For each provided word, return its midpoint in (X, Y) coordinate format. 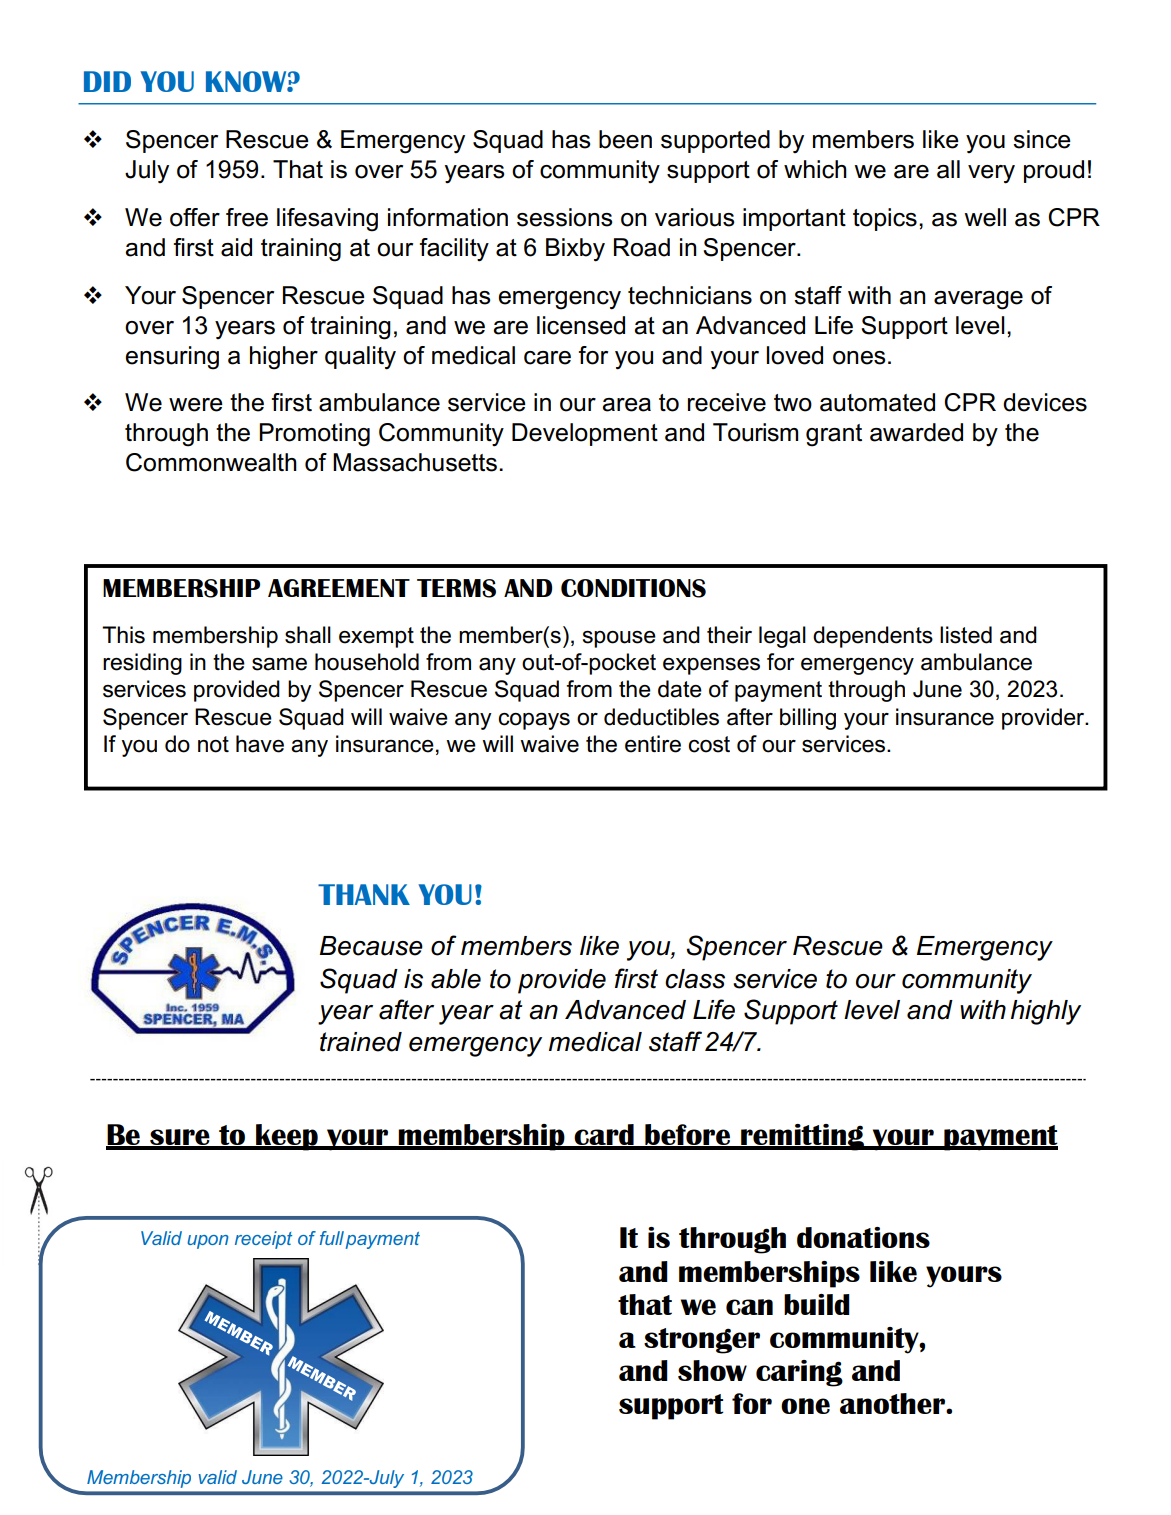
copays (534, 721)
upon (208, 1242)
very (991, 174)
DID (107, 81)
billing (808, 719)
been (625, 139)
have (260, 744)
